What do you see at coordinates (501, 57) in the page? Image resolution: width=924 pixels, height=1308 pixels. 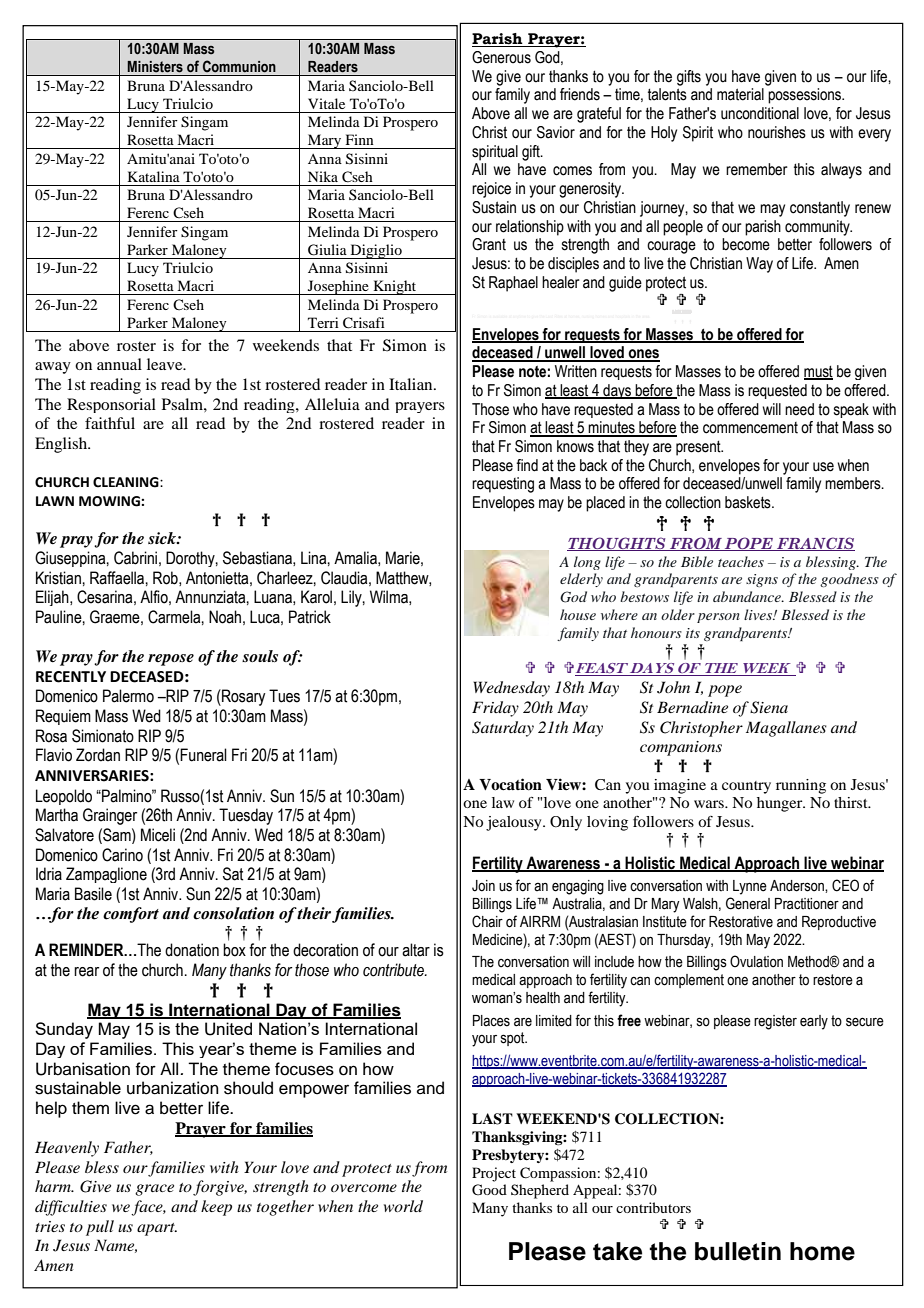 I see `Generous` at bounding box center [501, 57].
